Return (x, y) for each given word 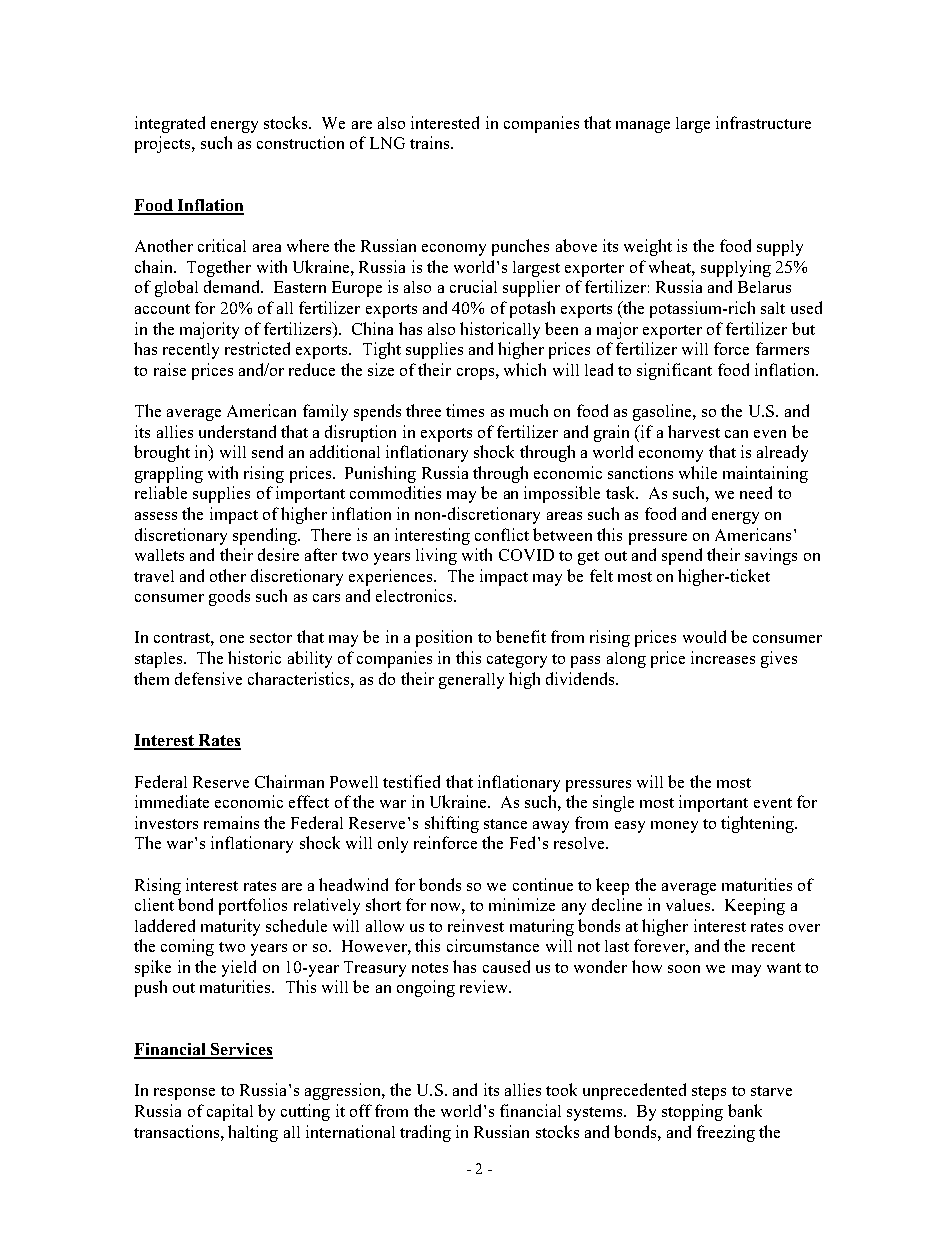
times (465, 410)
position (444, 638)
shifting (452, 824)
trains (431, 142)
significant (674, 371)
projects (164, 144)
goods (229, 597)
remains (231, 822)
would (704, 636)
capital (230, 1112)
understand (237, 431)
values (689, 905)
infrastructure (763, 122)
